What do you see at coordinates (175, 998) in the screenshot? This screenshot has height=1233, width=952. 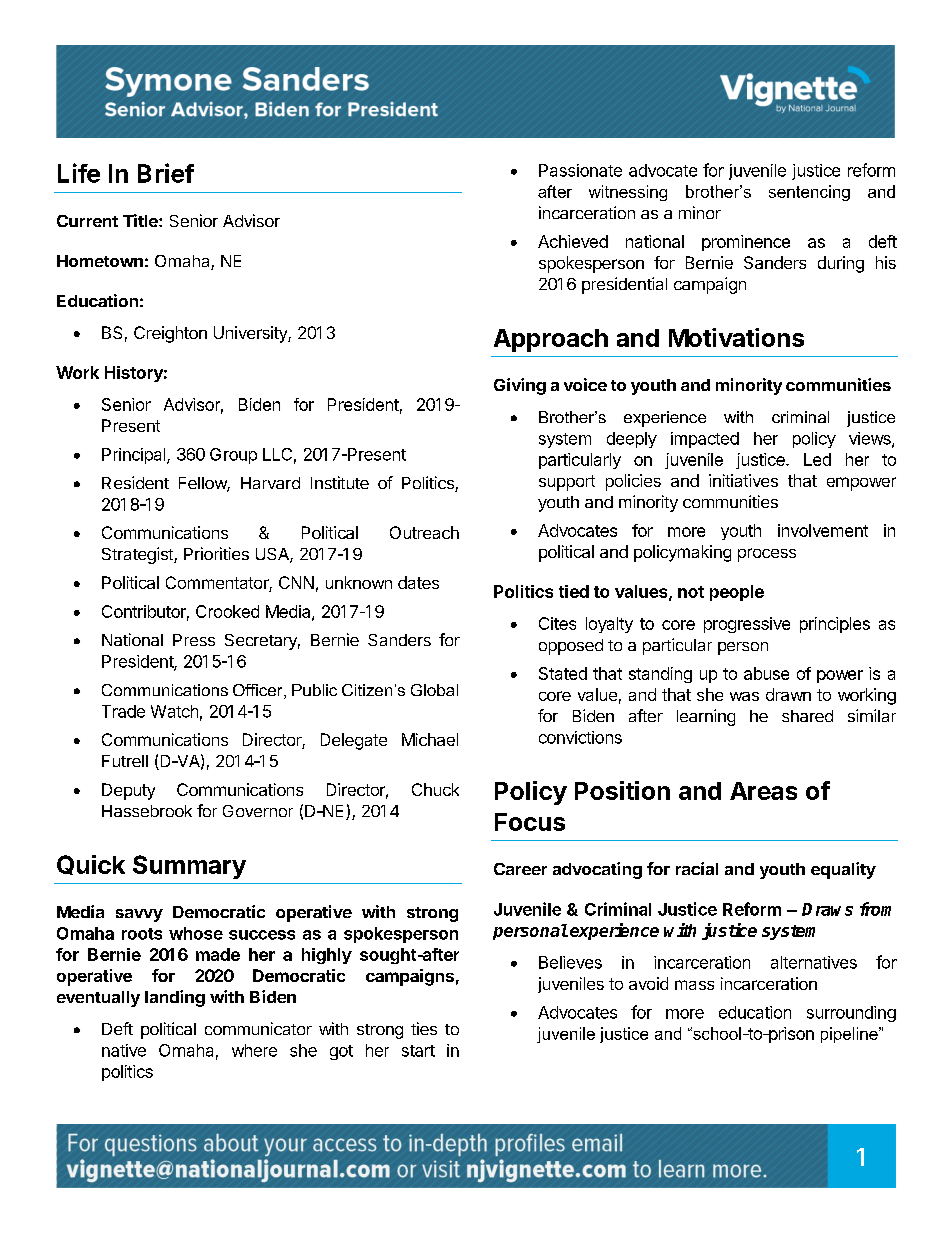 I see `landing` at bounding box center [175, 998].
